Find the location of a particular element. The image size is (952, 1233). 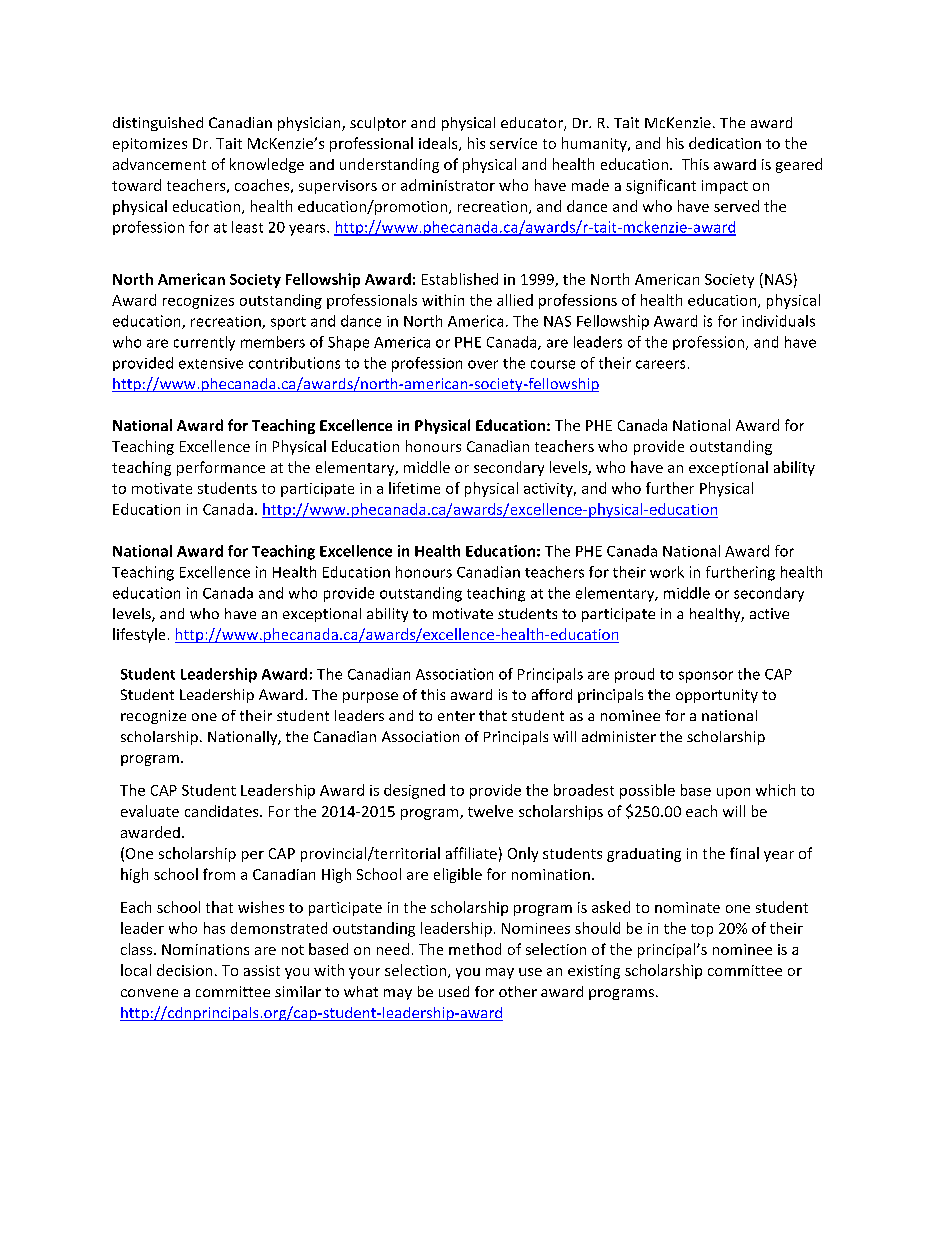

upon is located at coordinates (733, 793).
